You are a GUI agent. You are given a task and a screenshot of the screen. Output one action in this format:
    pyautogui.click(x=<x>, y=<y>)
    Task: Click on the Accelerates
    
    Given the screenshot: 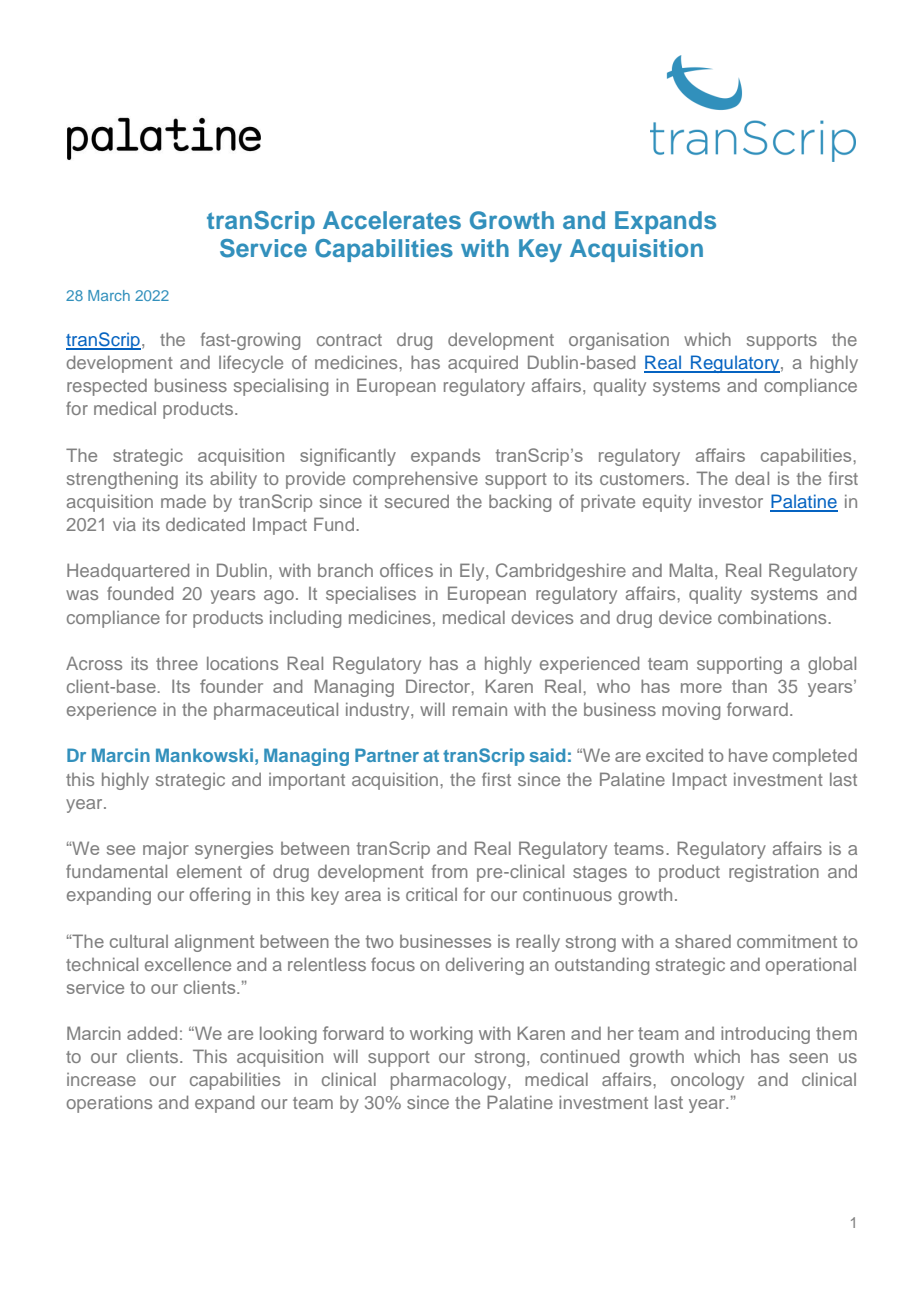 What is the action you would take?
    pyautogui.click(x=392, y=220)
